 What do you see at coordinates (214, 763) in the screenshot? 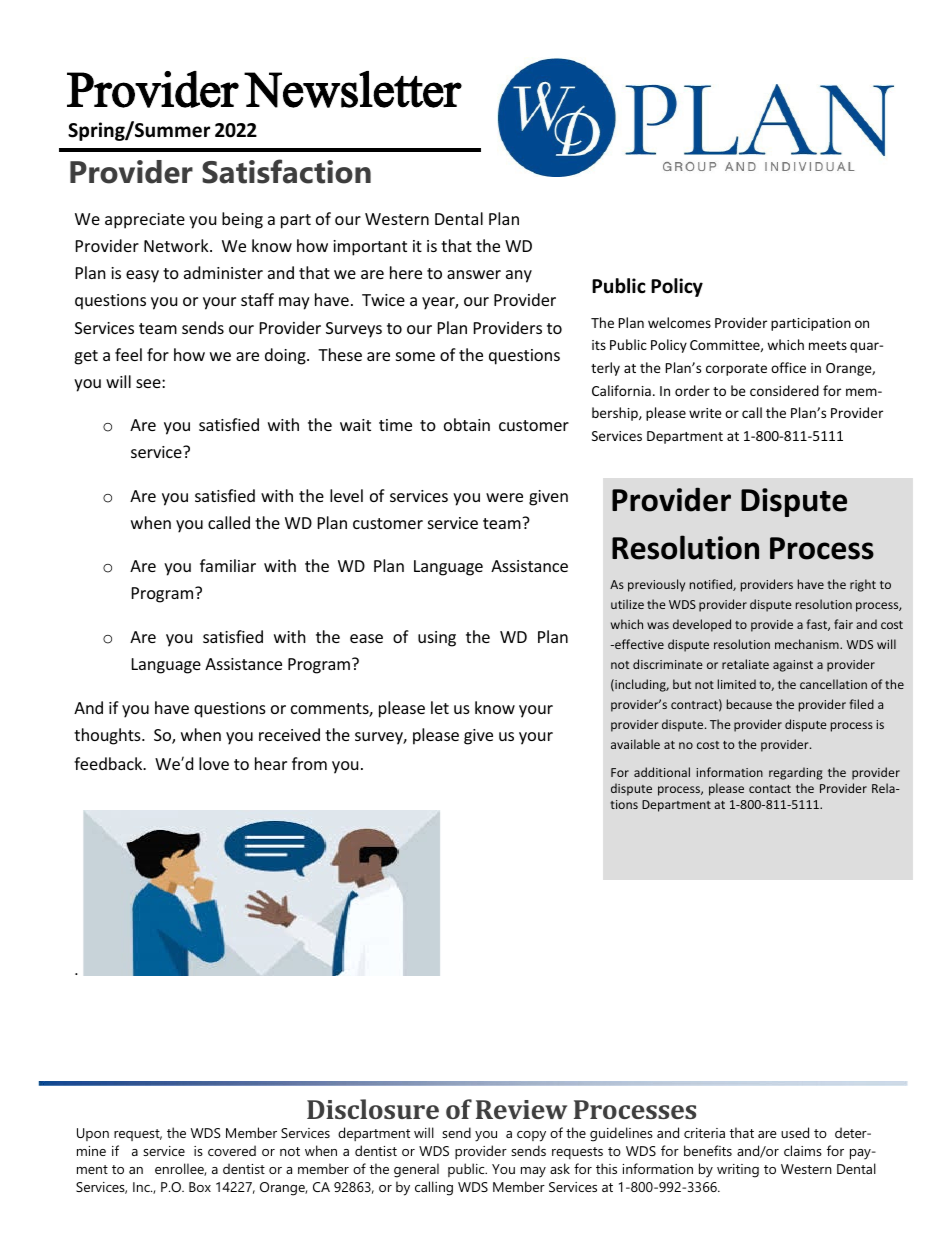
I see `love` at bounding box center [214, 763].
